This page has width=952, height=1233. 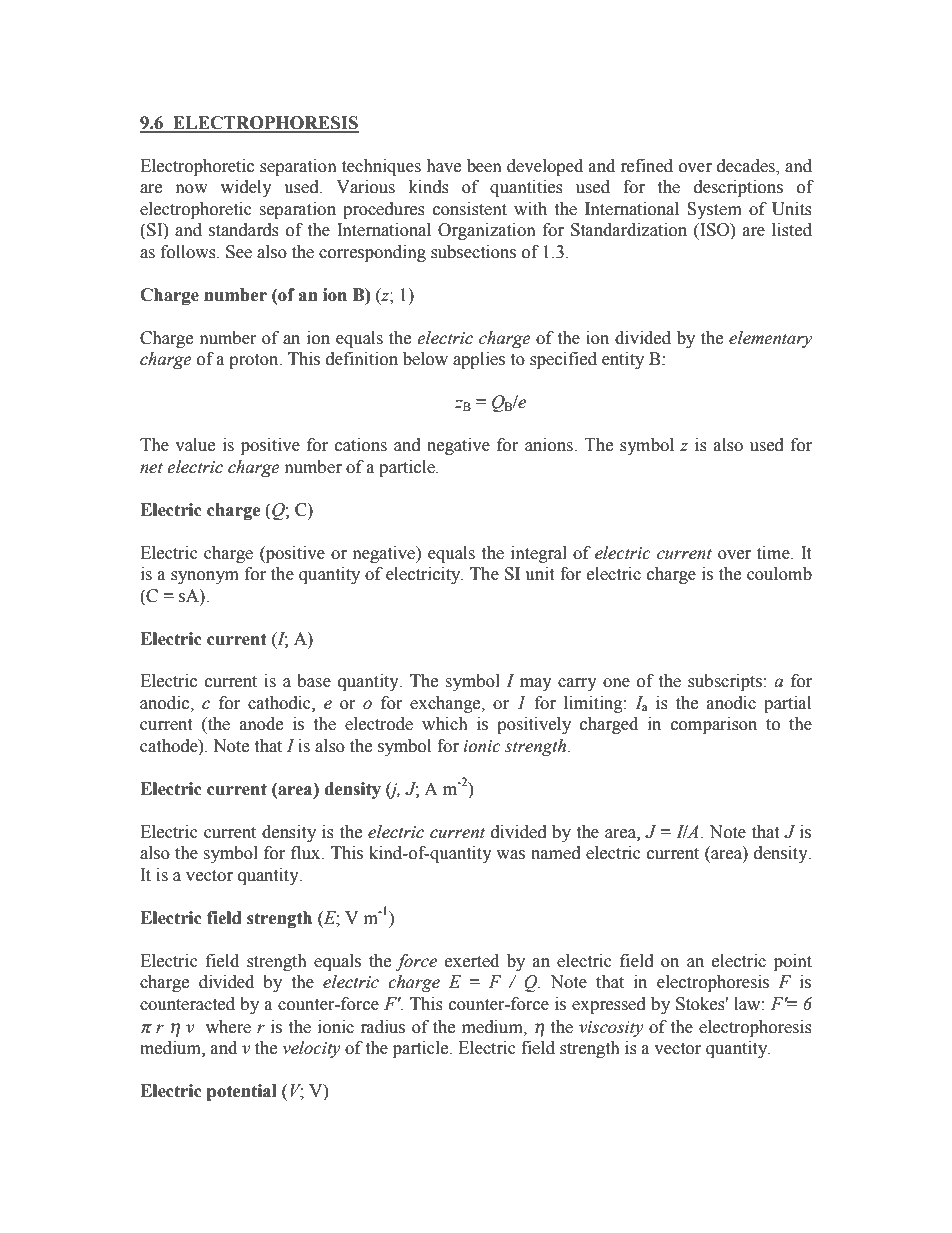 What do you see at coordinates (255, 361) in the page?
I see `proton` at bounding box center [255, 361].
